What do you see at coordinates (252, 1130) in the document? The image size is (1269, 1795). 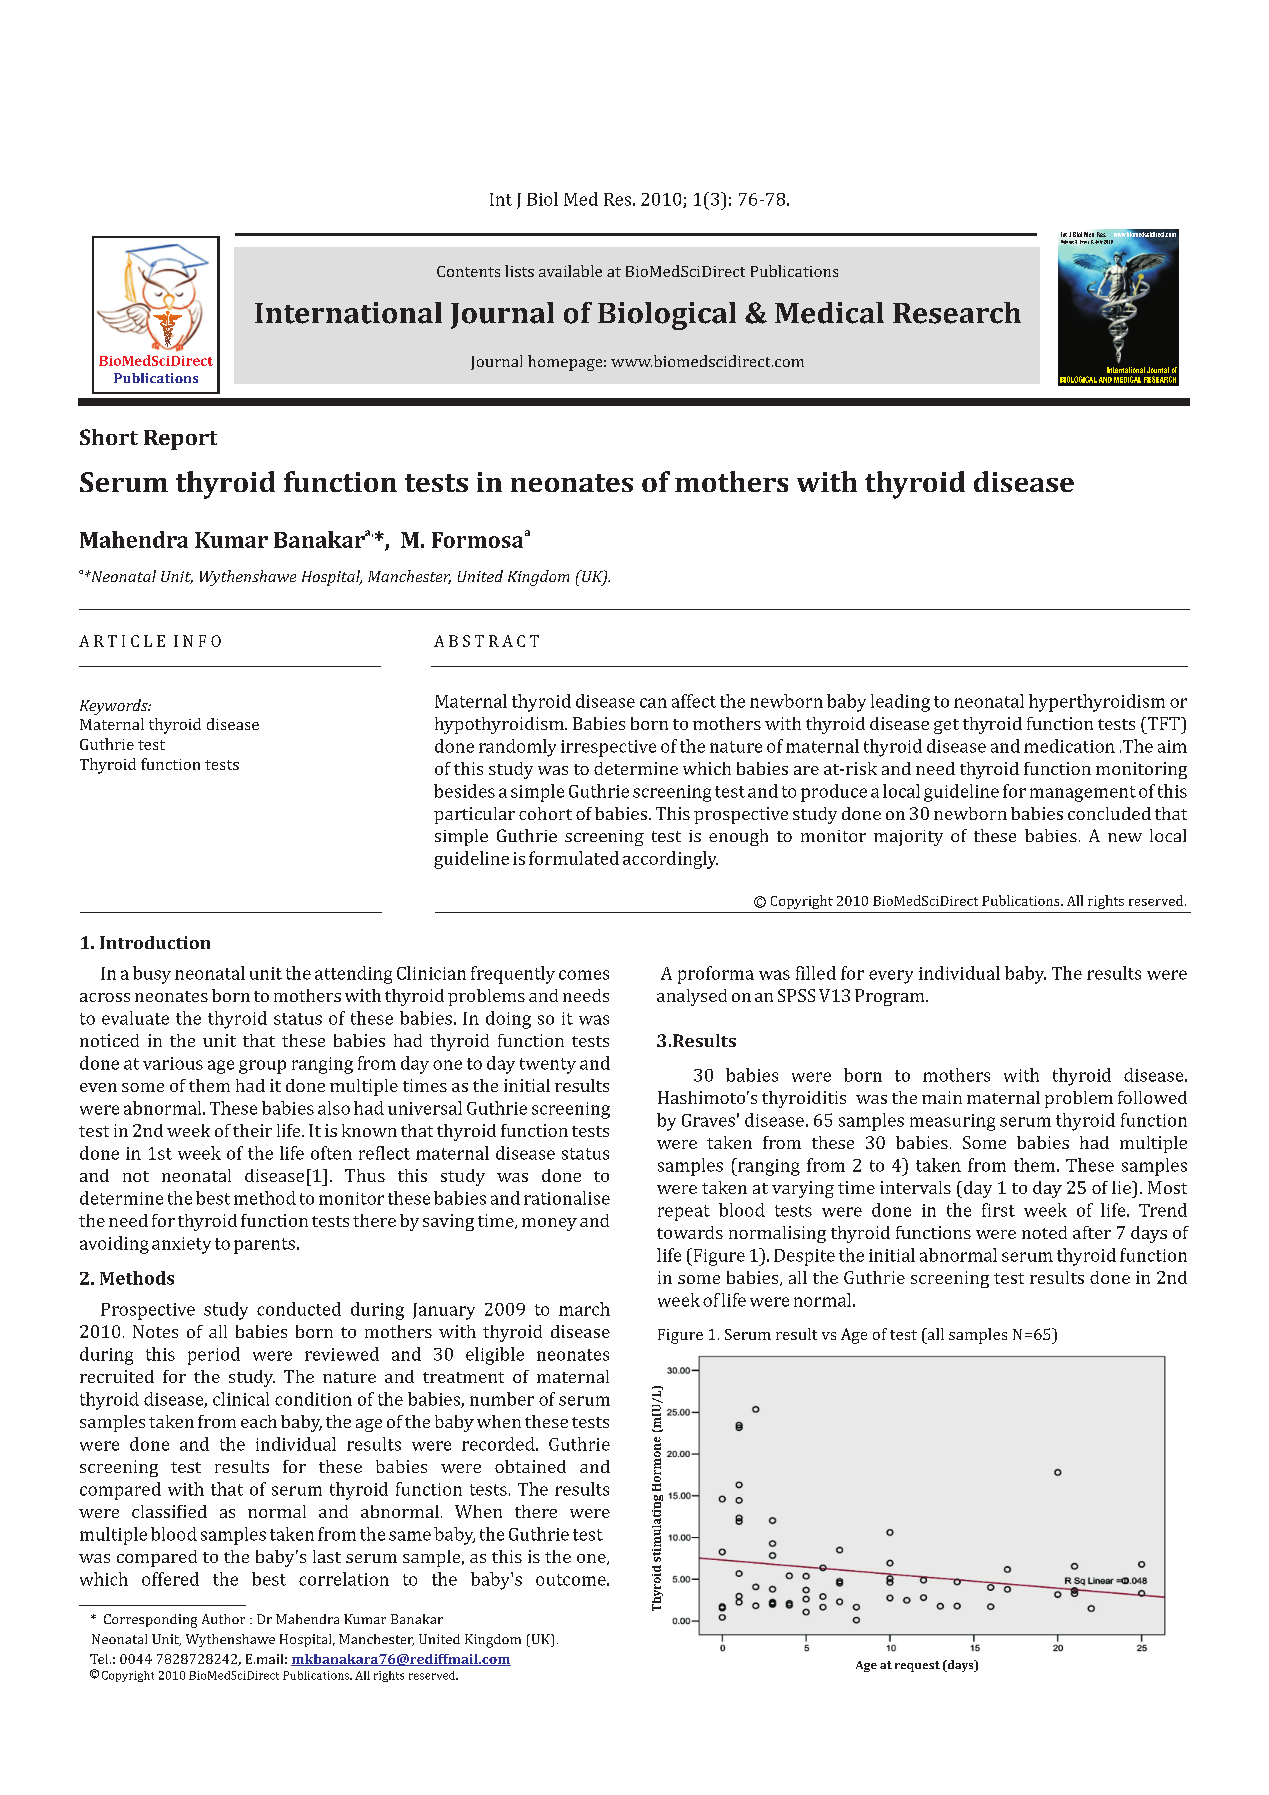 I see `their` at bounding box center [252, 1130].
